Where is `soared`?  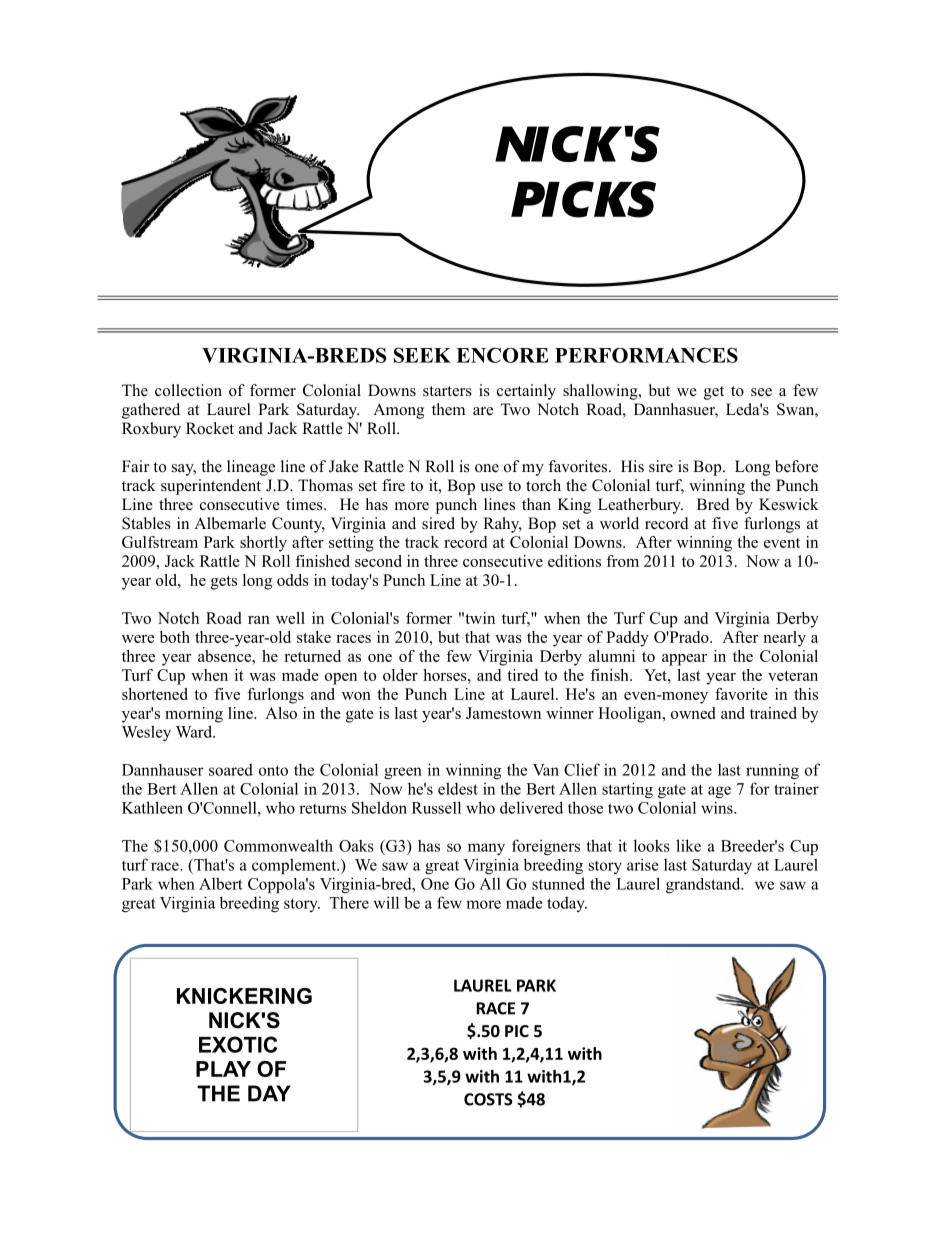 soared is located at coordinates (231, 769).
